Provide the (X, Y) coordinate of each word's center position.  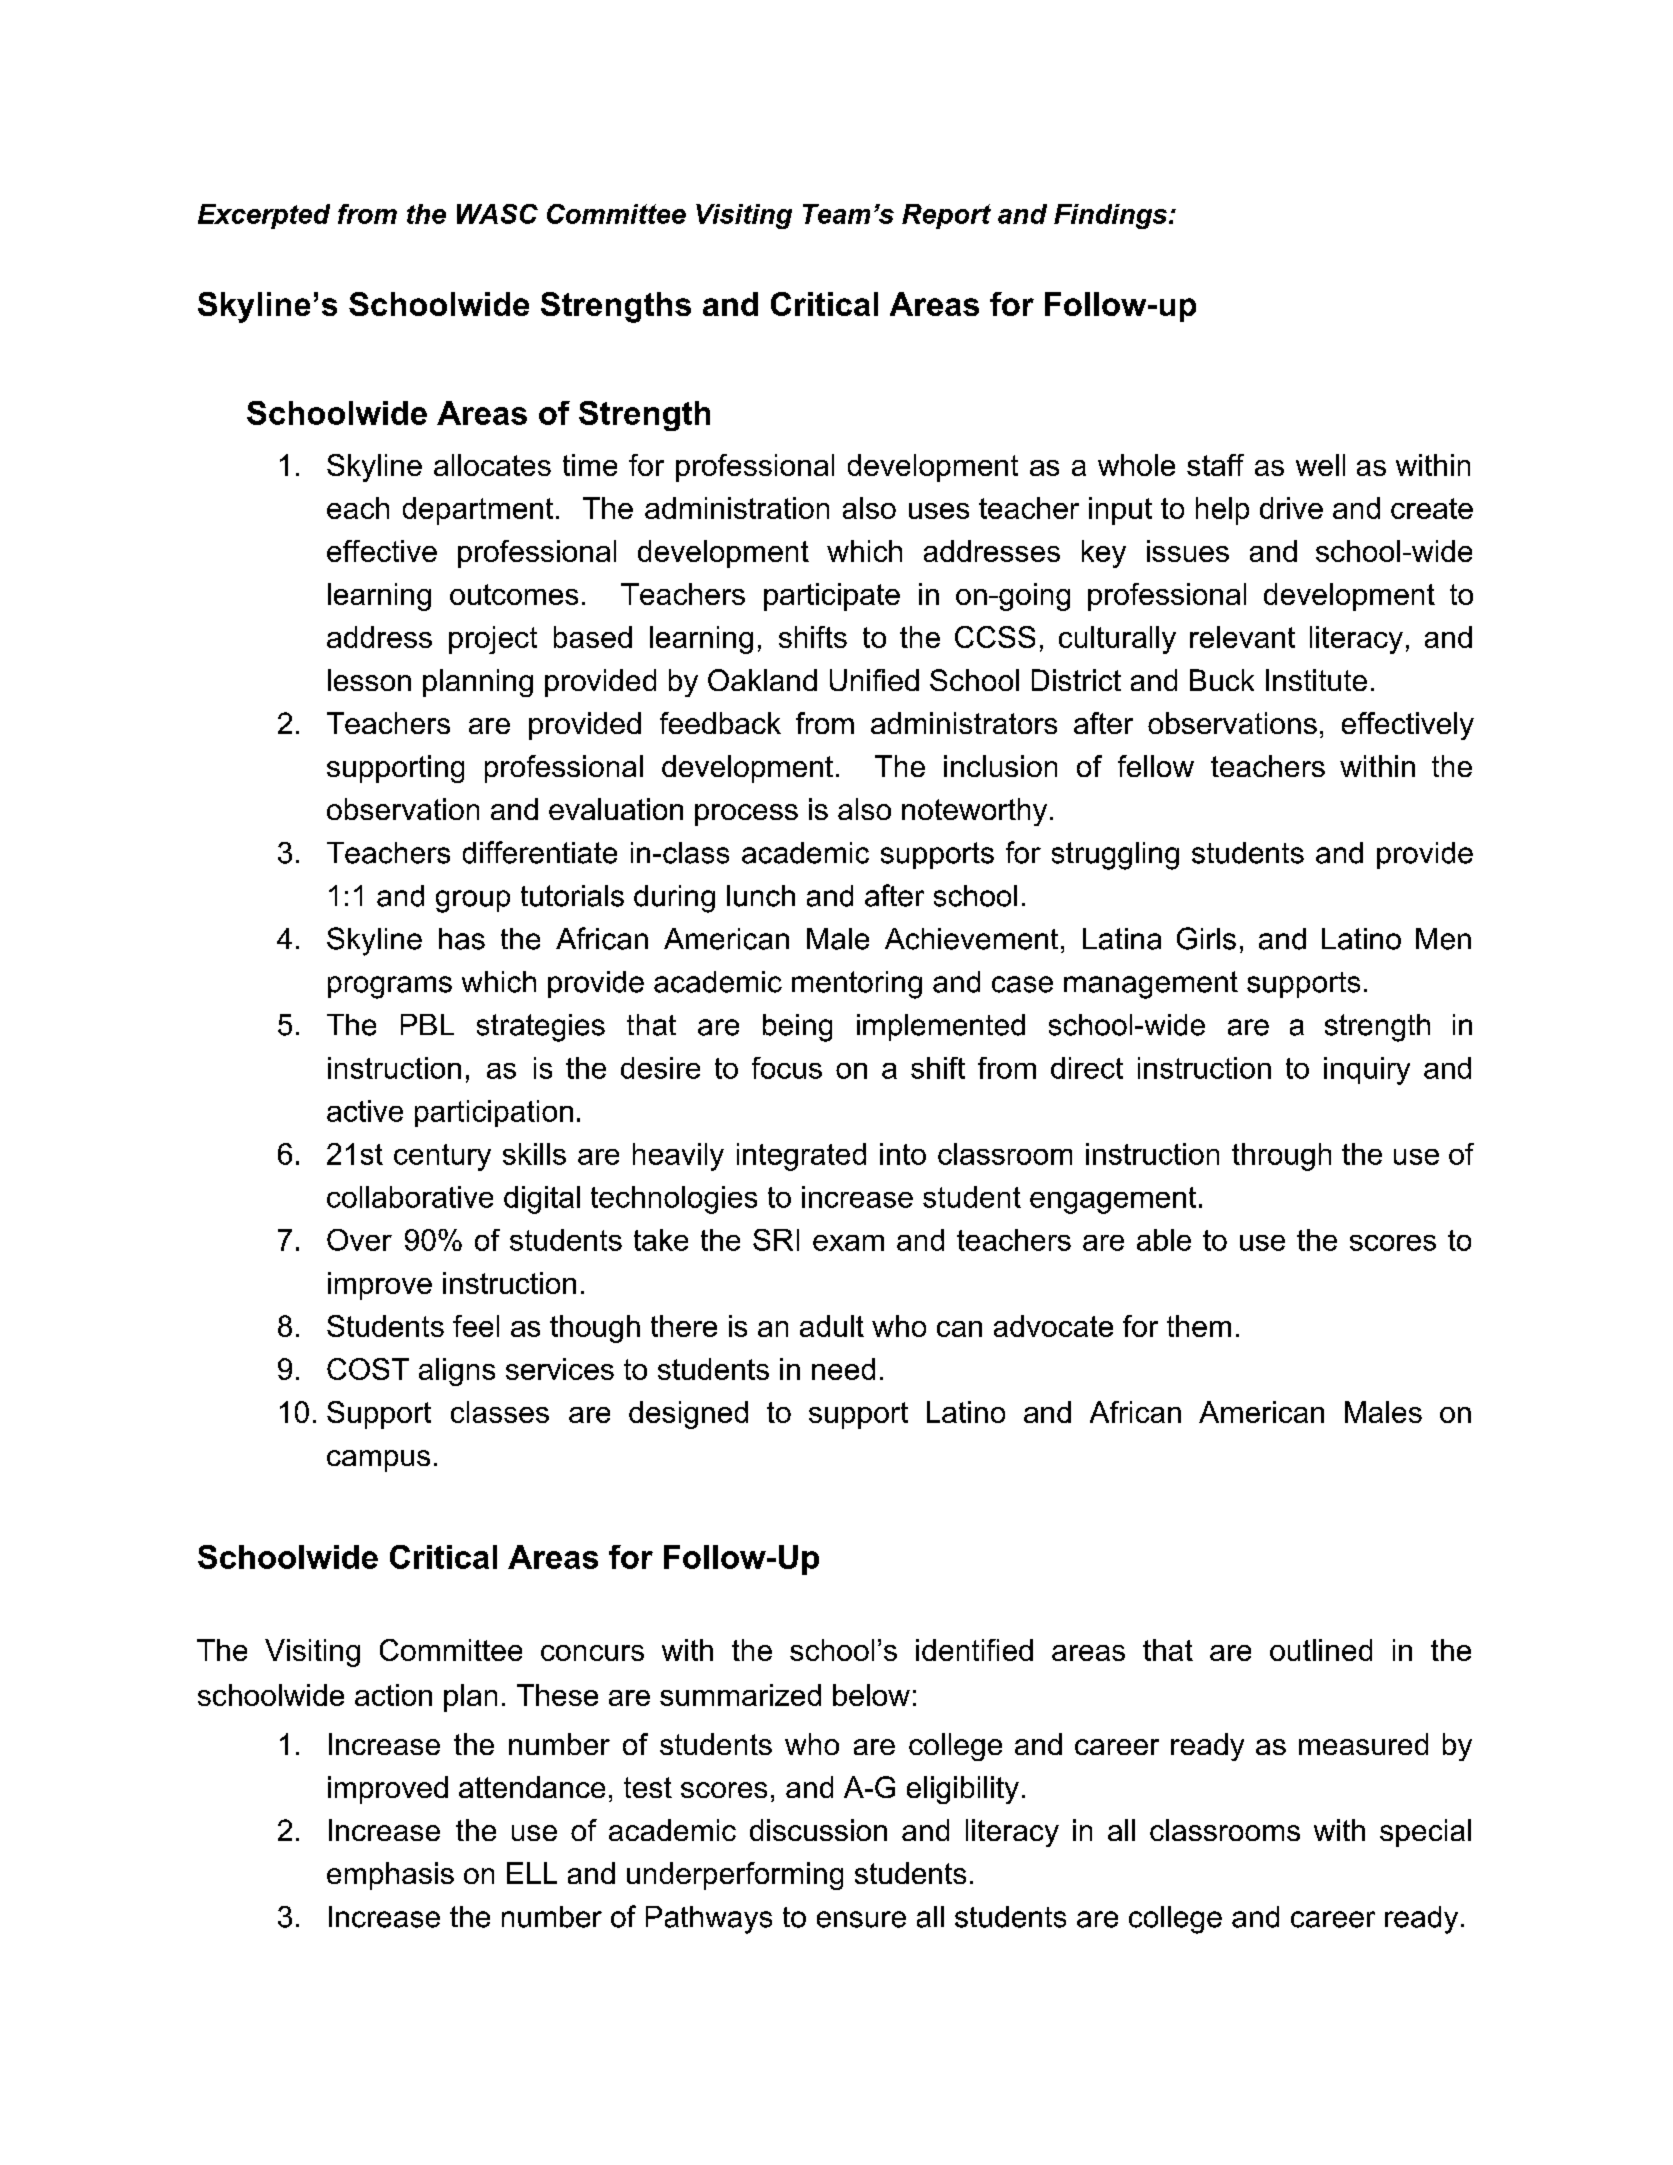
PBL (427, 1024)
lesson (369, 680)
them (1199, 1326)
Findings (1110, 216)
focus (787, 1068)
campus (378, 1461)
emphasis (390, 1876)
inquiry (1367, 1071)
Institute (1316, 680)
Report (946, 216)
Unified (874, 680)
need (843, 1369)
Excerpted (264, 216)
